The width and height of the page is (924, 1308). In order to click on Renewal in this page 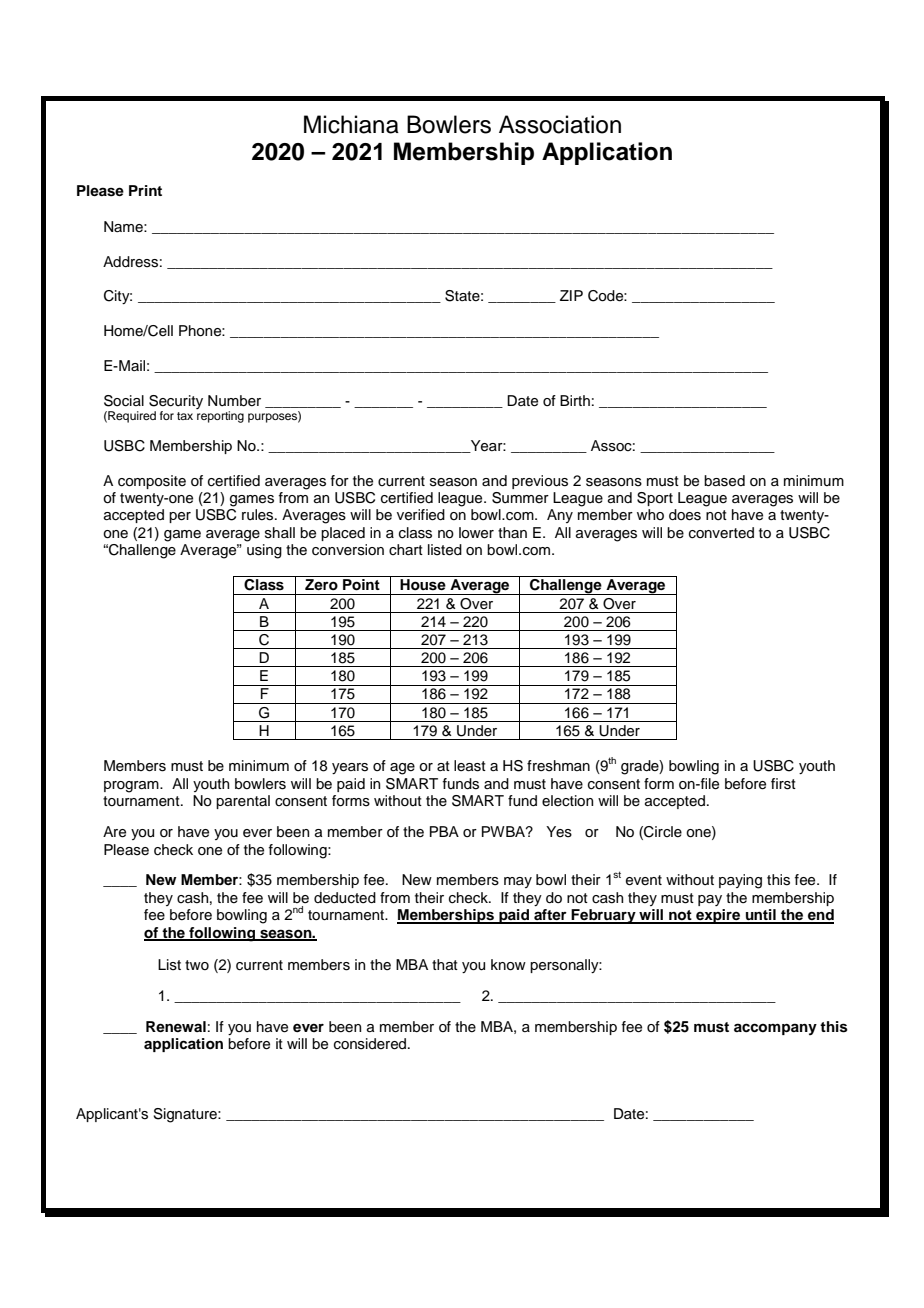, I will do `click(176, 1026)`.
